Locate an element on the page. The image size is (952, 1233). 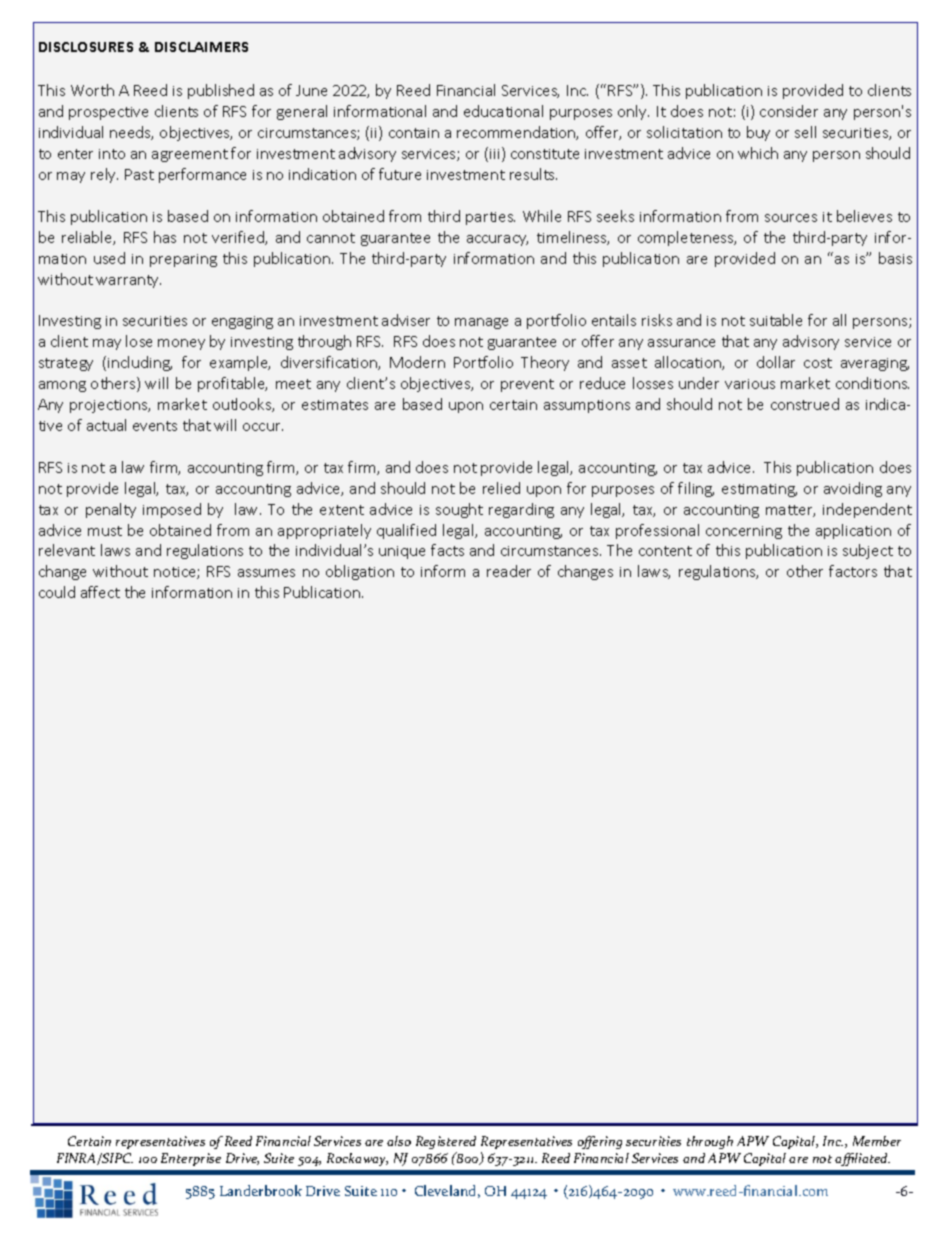
consider is located at coordinates (789, 111).
